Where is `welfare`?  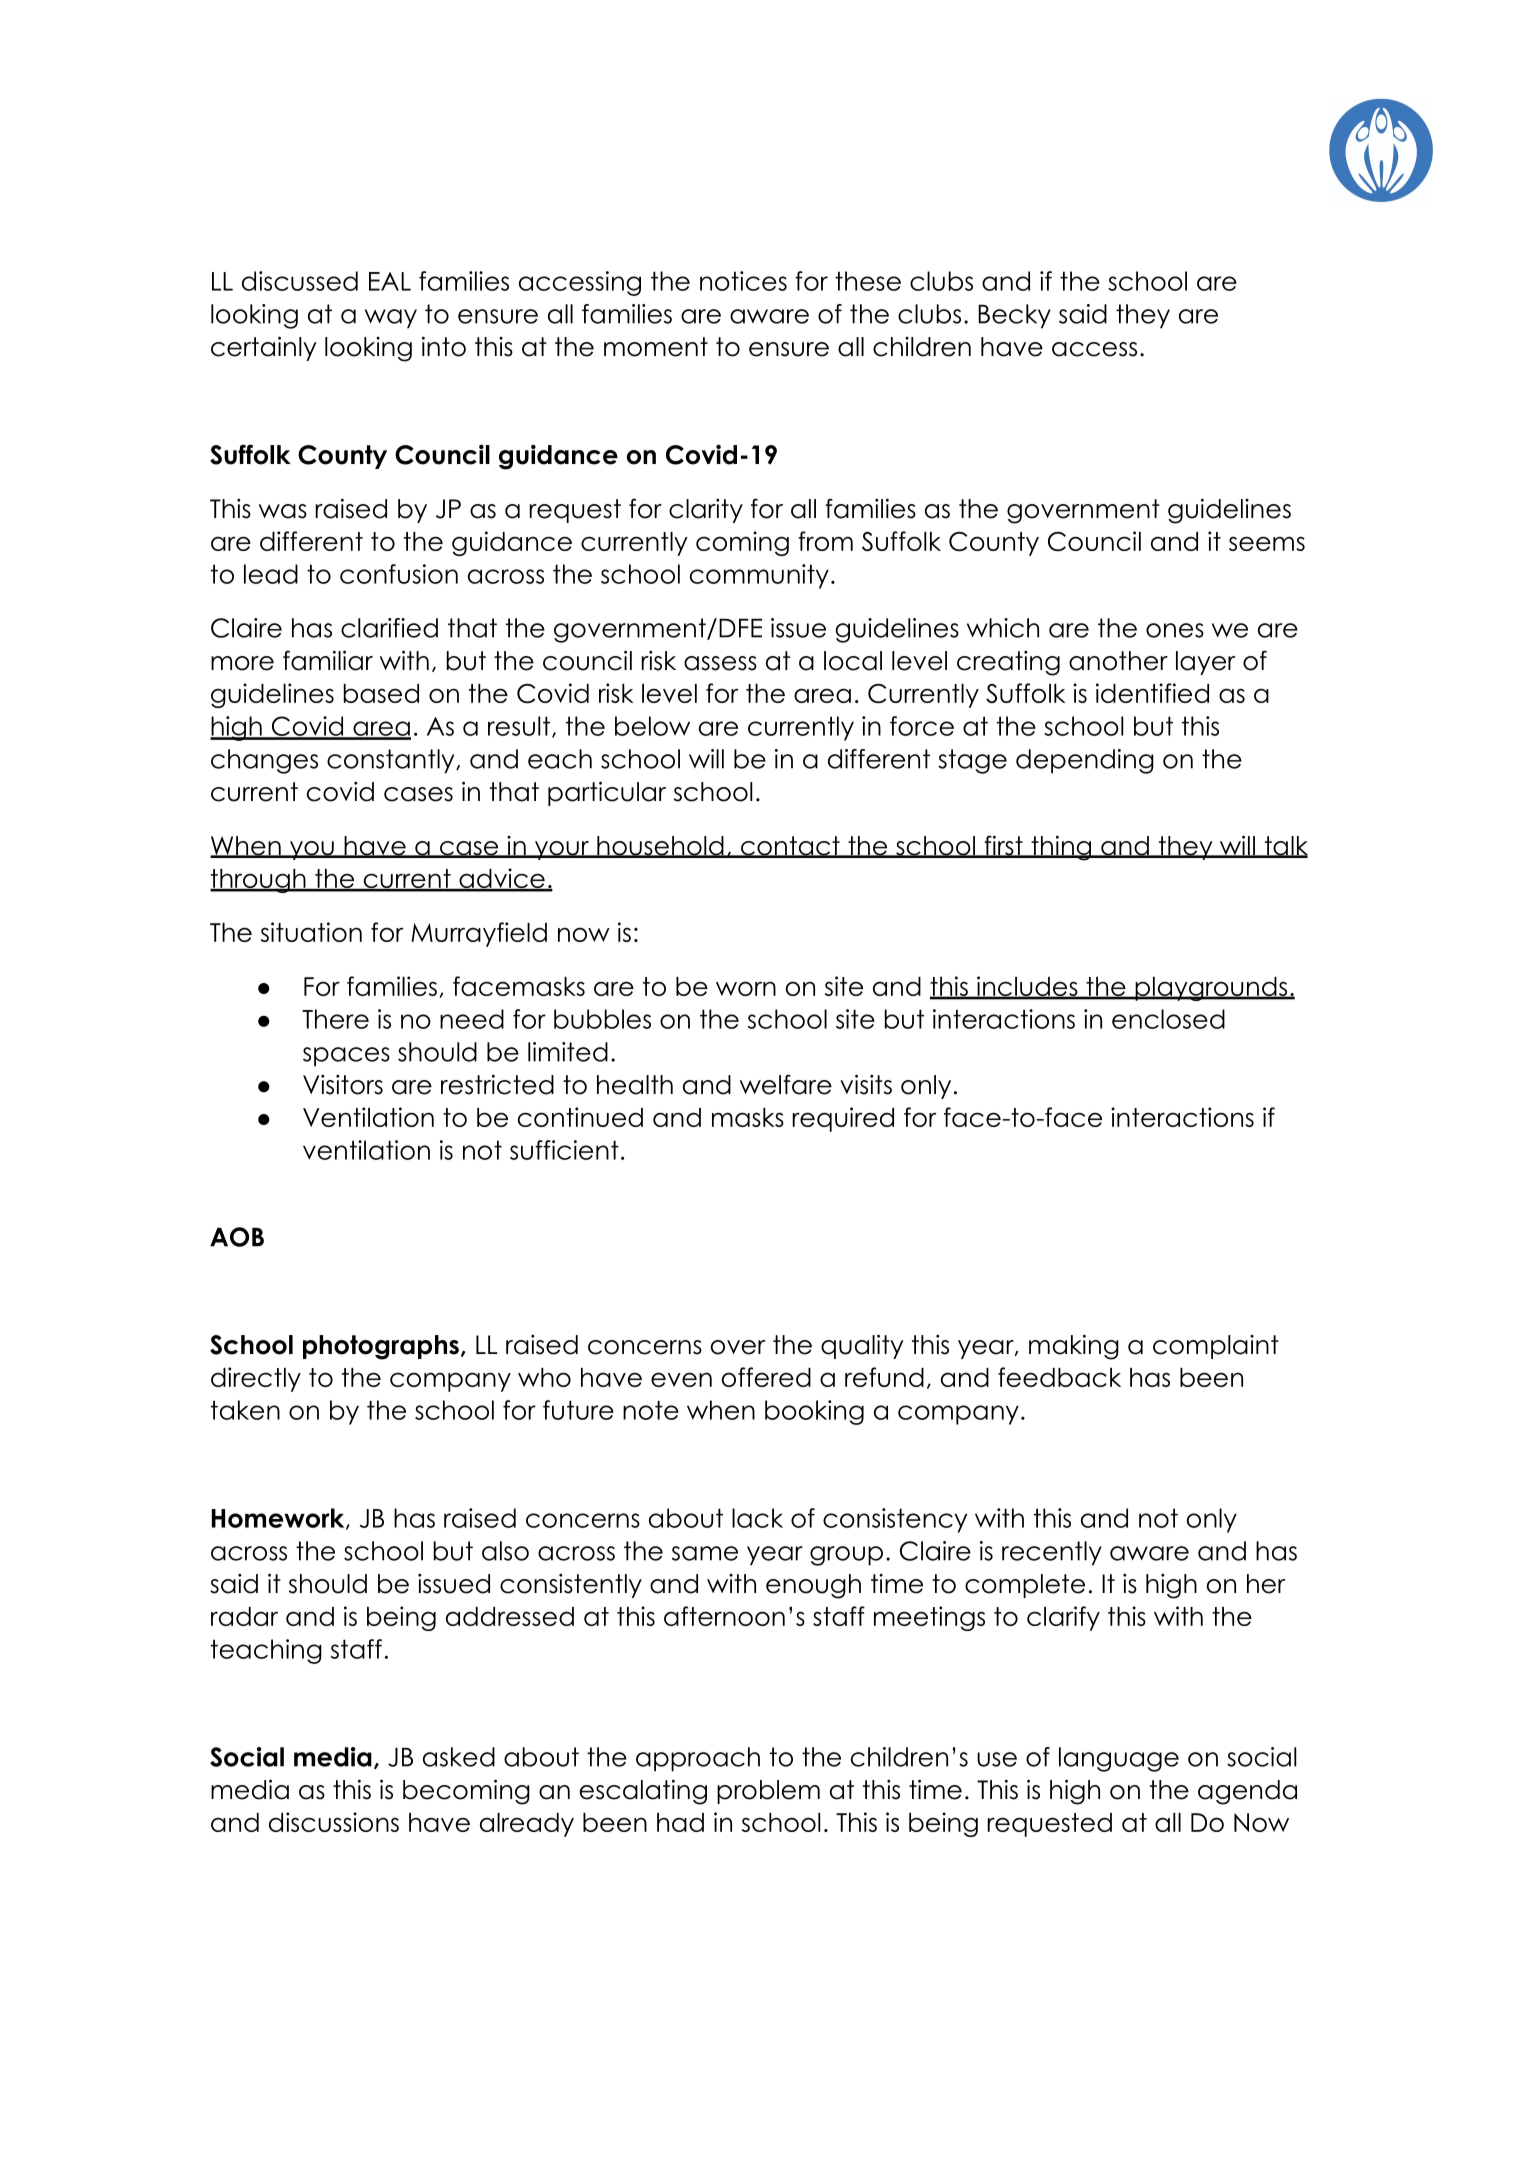 welfare is located at coordinates (786, 1084).
